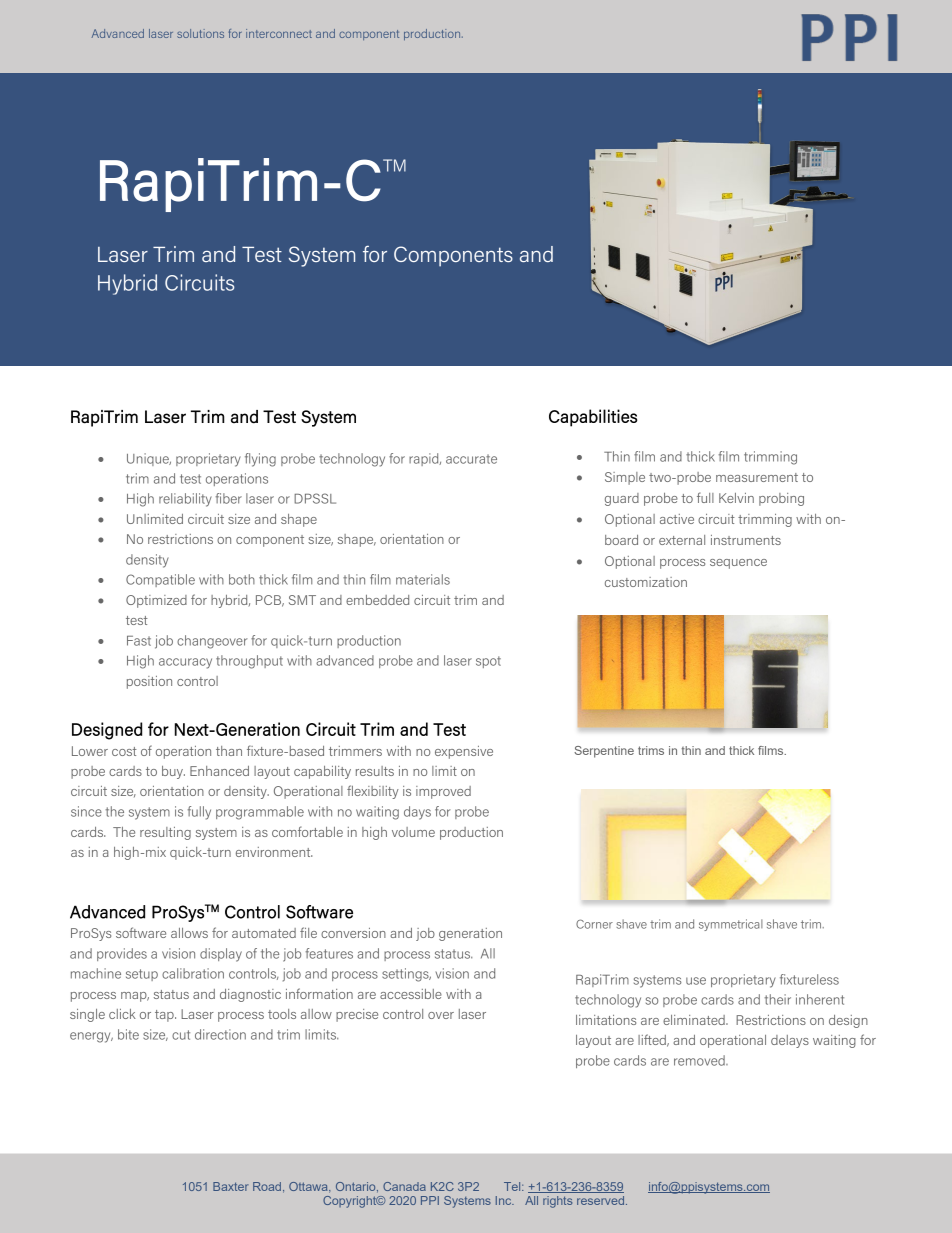  What do you see at coordinates (731, 925) in the screenshot?
I see `symmetrical` at bounding box center [731, 925].
